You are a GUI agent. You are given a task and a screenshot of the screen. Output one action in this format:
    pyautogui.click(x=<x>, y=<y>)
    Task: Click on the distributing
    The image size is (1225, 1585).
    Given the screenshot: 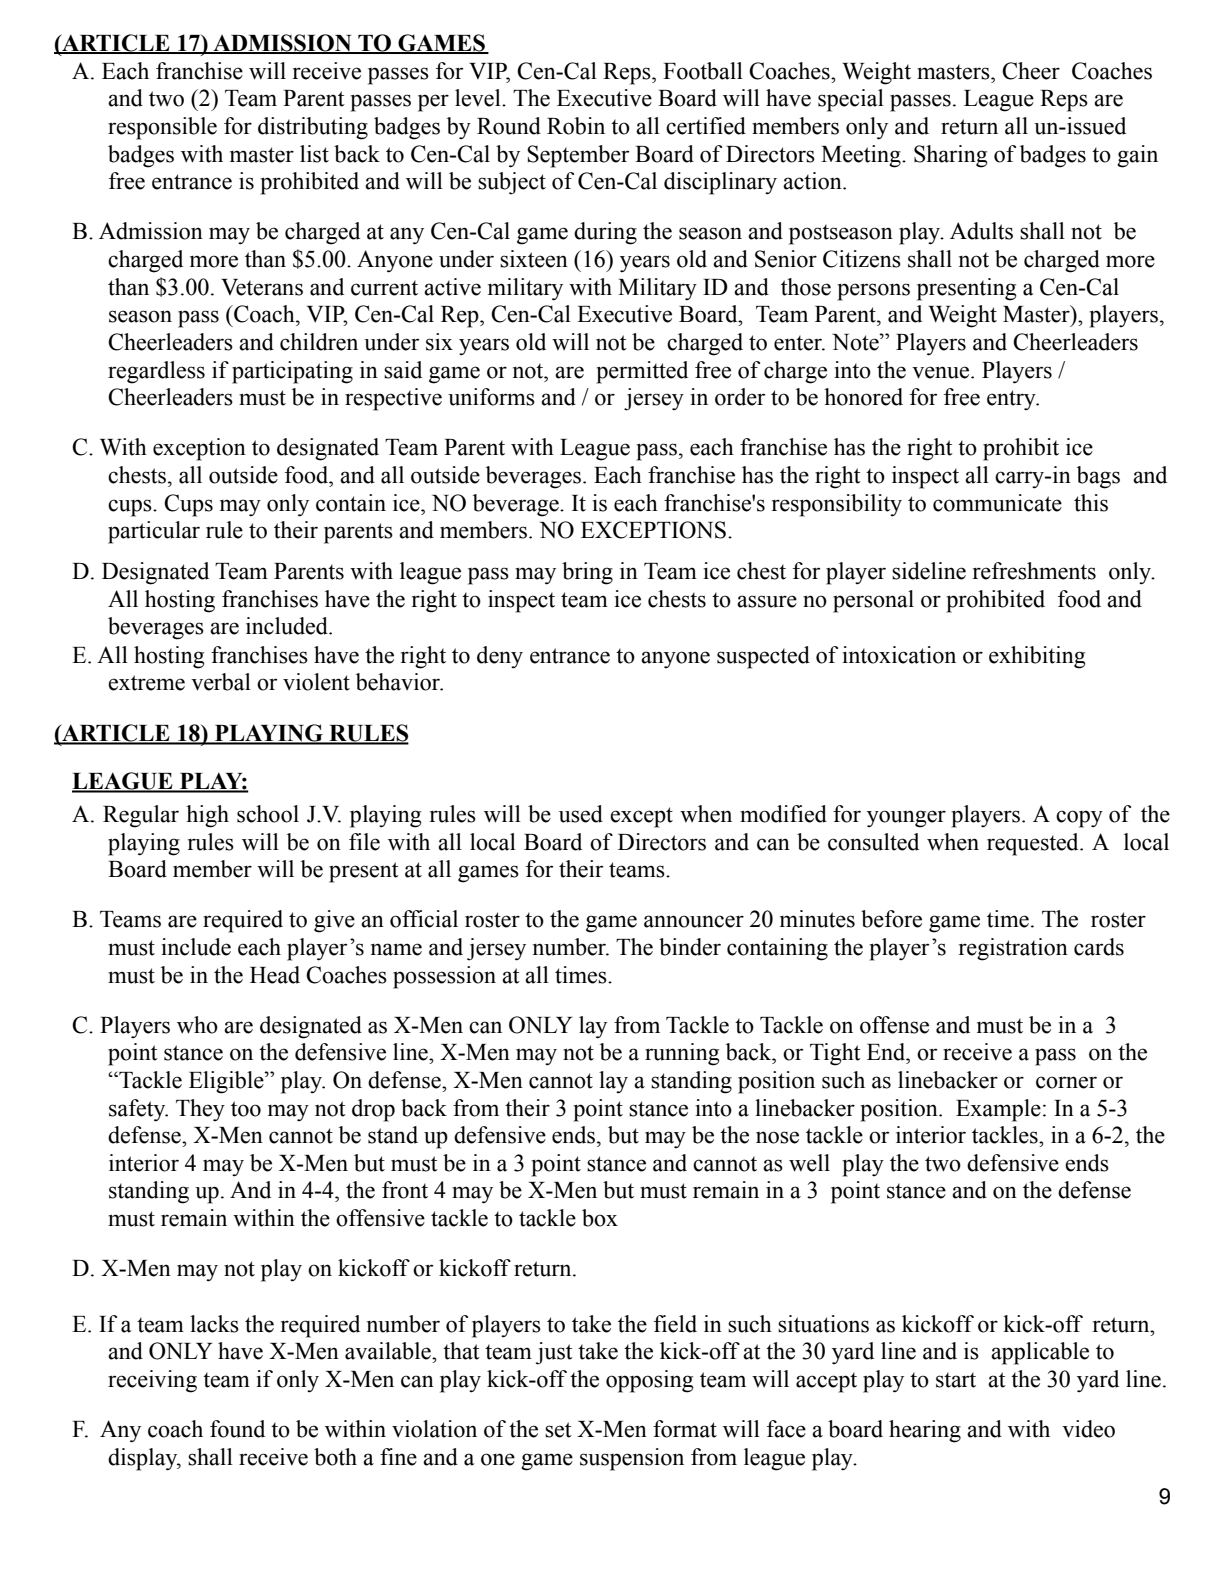 What is the action you would take?
    pyautogui.click(x=313, y=128)
